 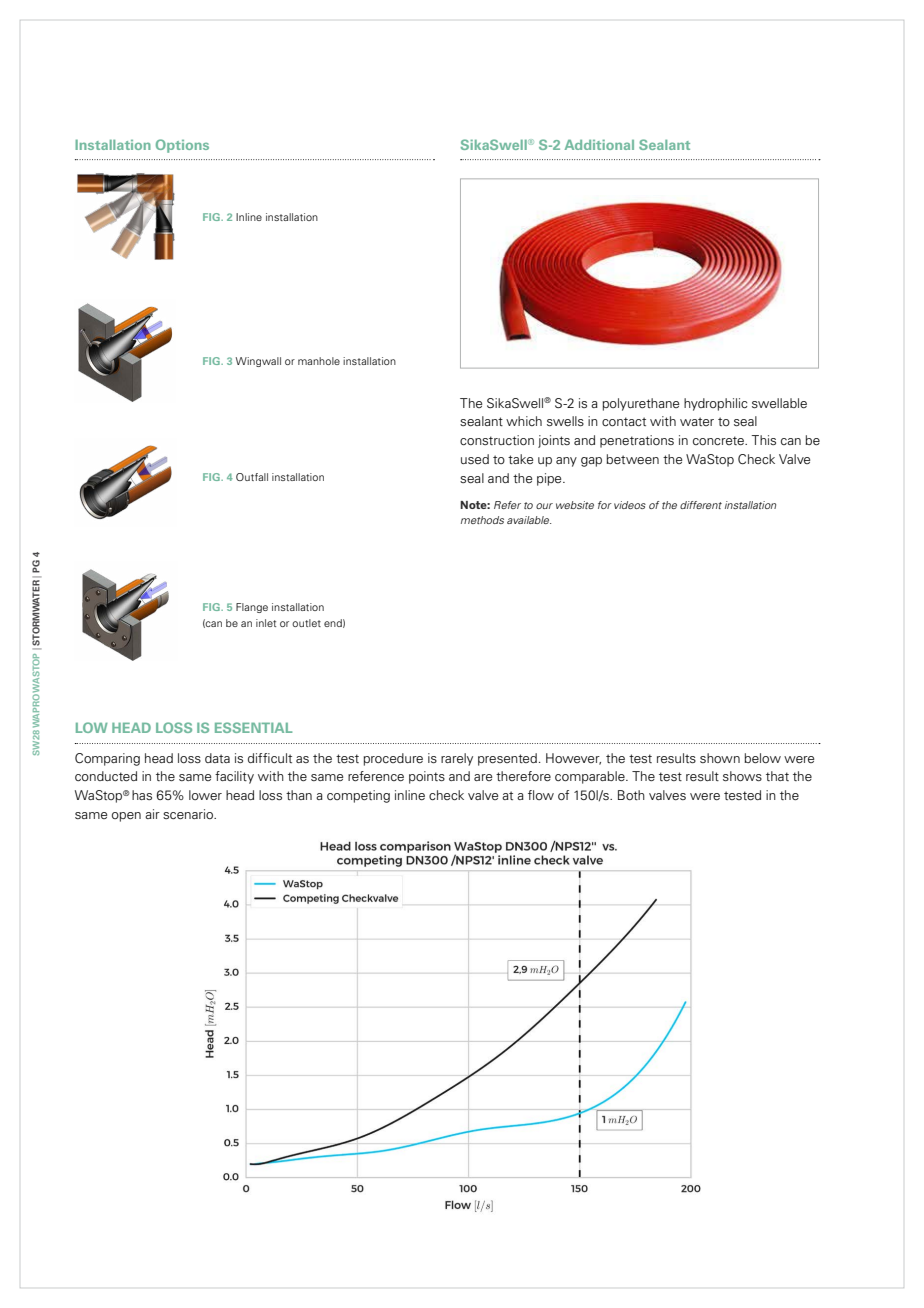 What do you see at coordinates (524, 421) in the page?
I see `which` at bounding box center [524, 421].
